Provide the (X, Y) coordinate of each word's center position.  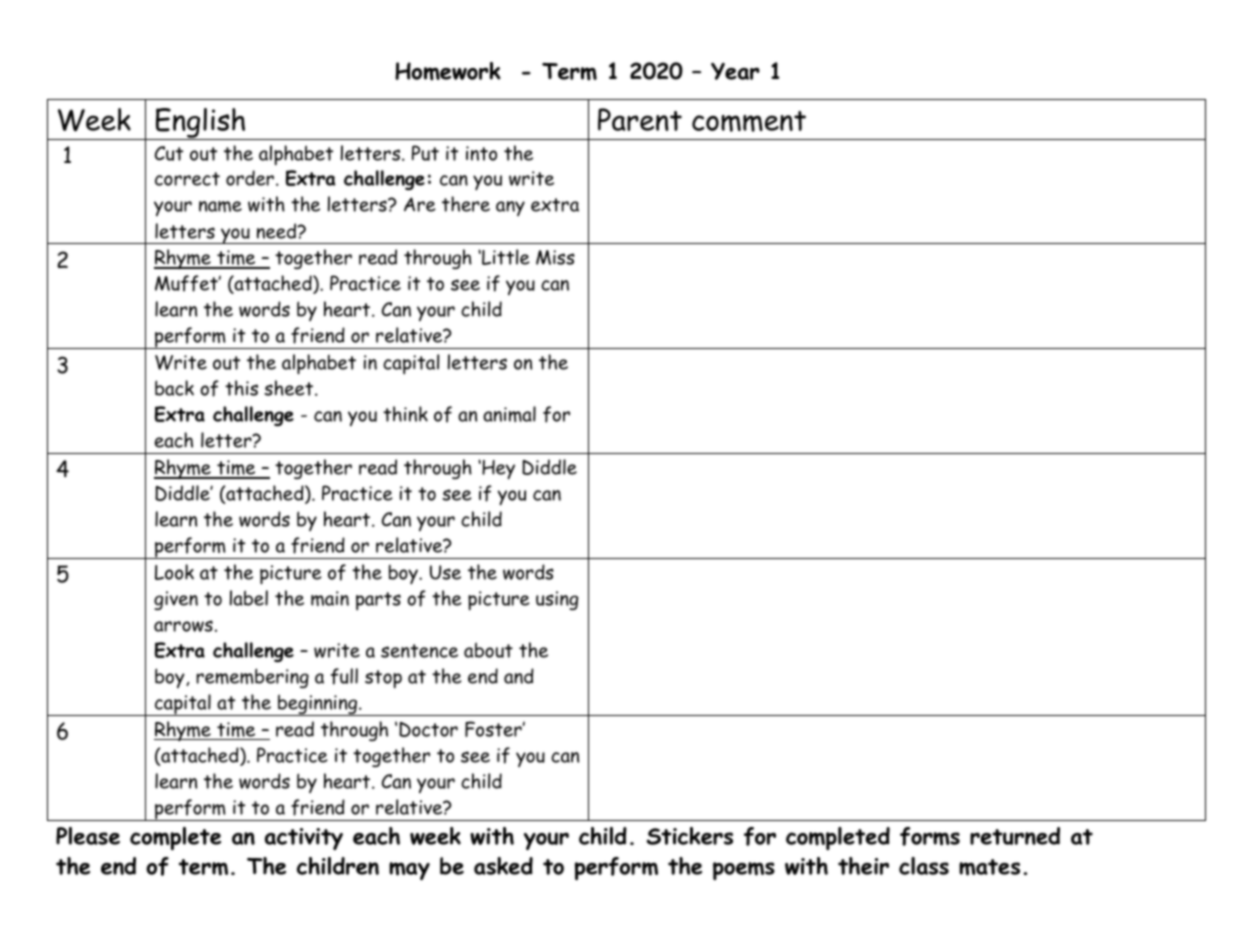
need (278, 231)
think (405, 414)
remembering (252, 678)
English (201, 124)
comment (749, 121)
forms (930, 836)
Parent (640, 119)
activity (304, 839)
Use (445, 572)
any (510, 208)
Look (174, 572)
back (174, 388)
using (557, 600)
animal (509, 414)
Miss (555, 257)
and (519, 676)
